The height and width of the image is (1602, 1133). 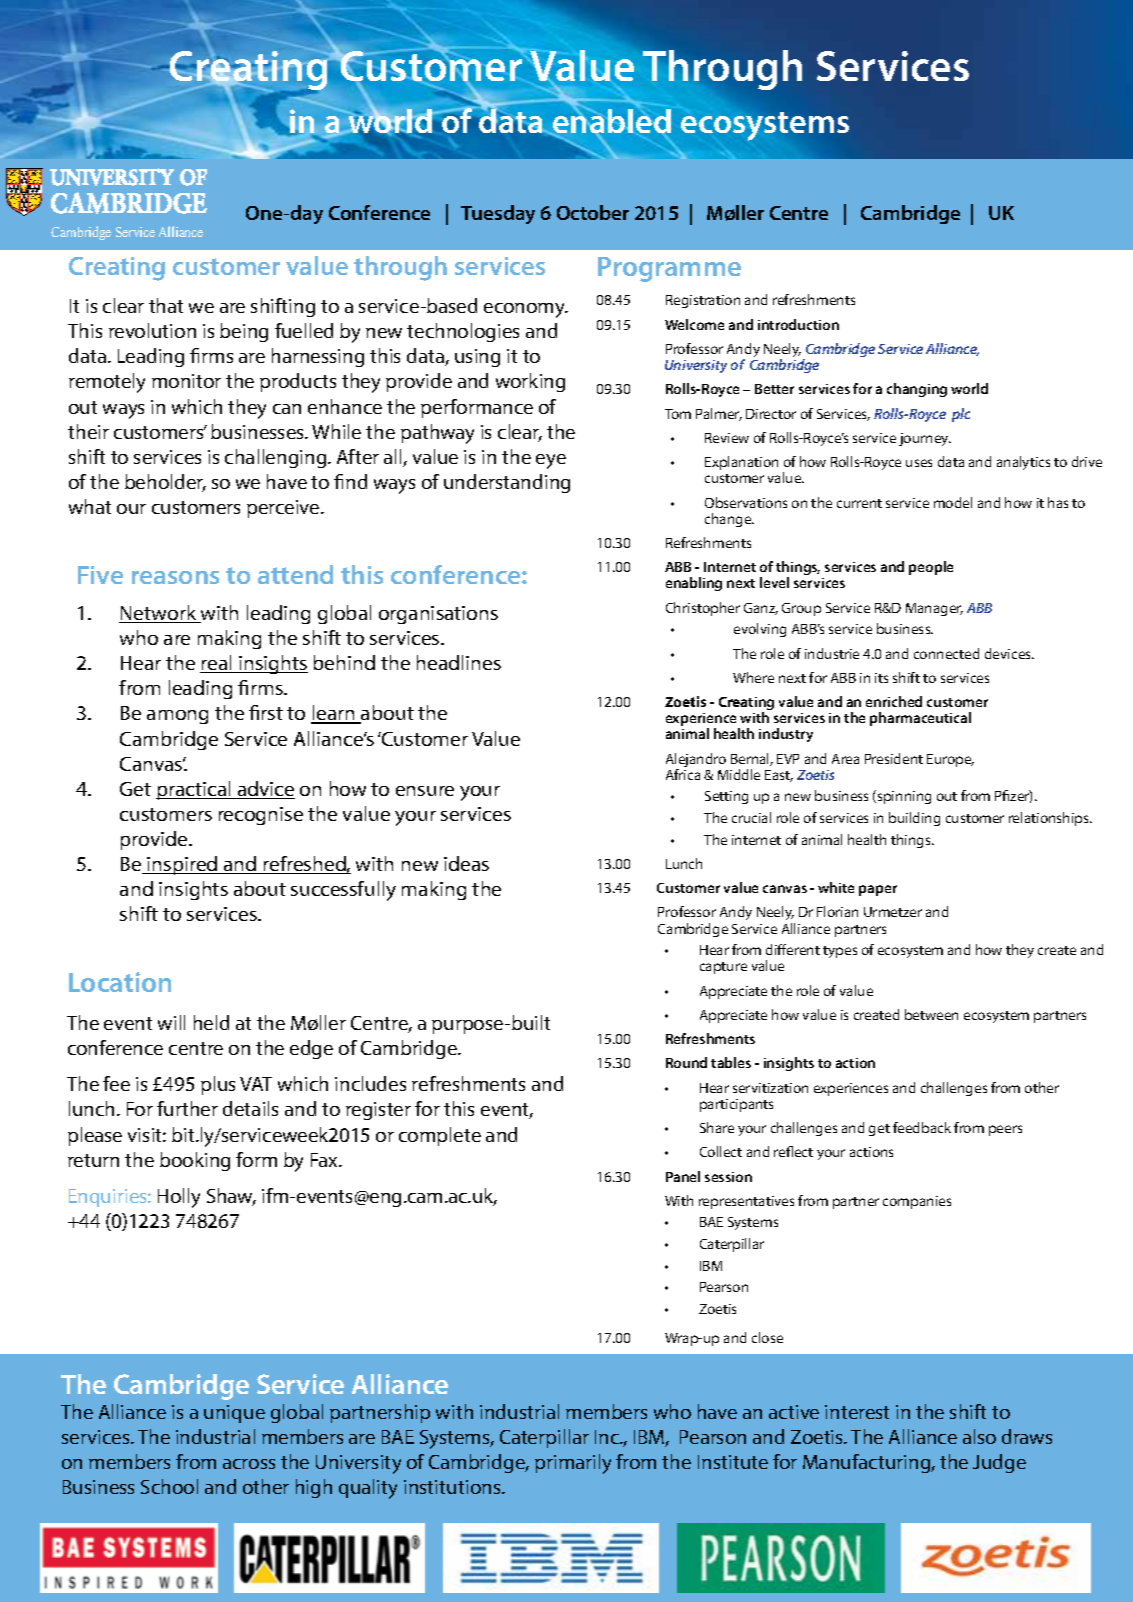 I want to click on model, so click(x=953, y=502).
